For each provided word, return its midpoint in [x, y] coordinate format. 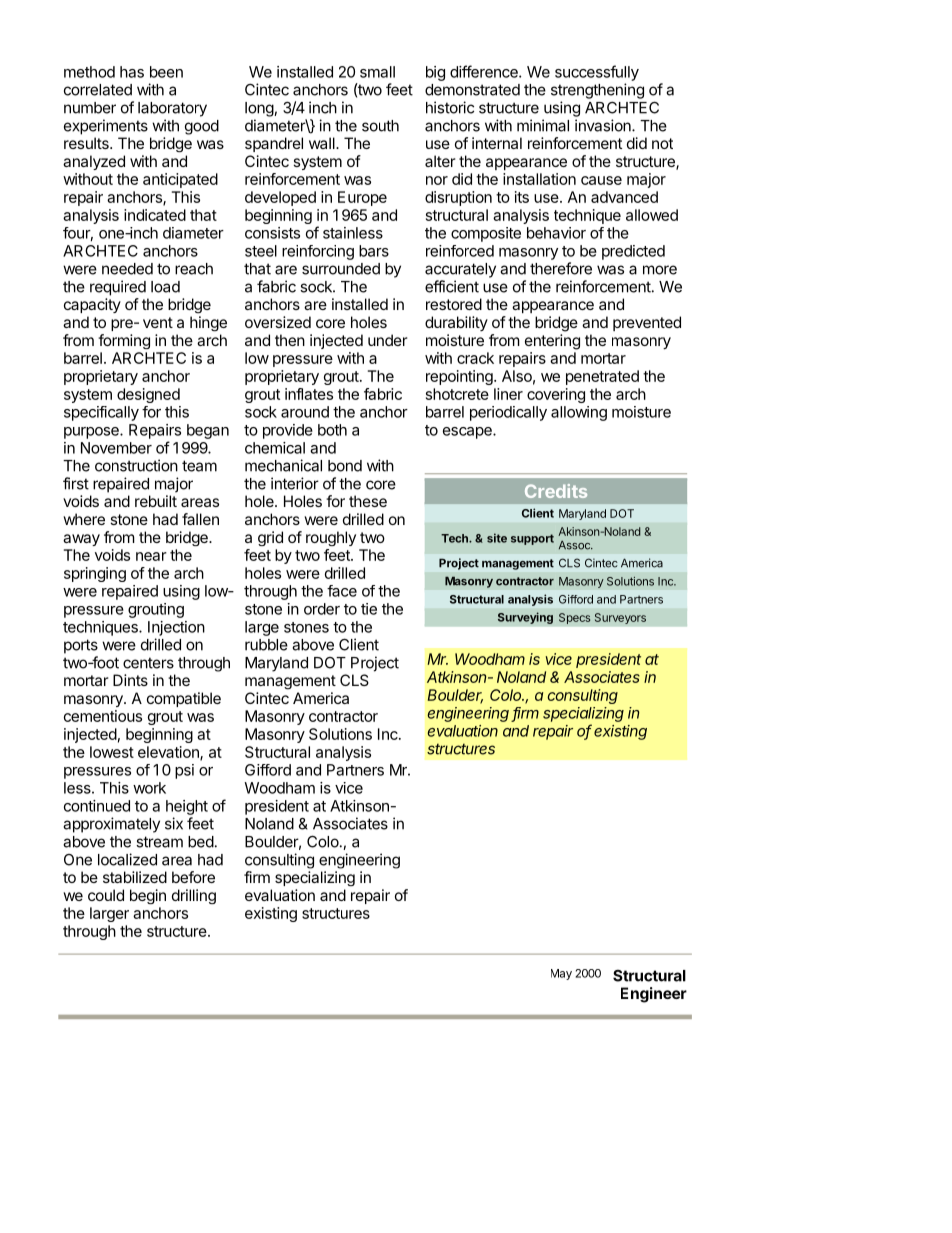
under [388, 340]
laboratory [172, 109]
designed [148, 395]
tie [369, 609]
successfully [597, 73]
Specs [575, 618]
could [106, 895]
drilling [194, 896]
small [377, 72]
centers [148, 663]
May [561, 974]
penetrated [602, 377]
